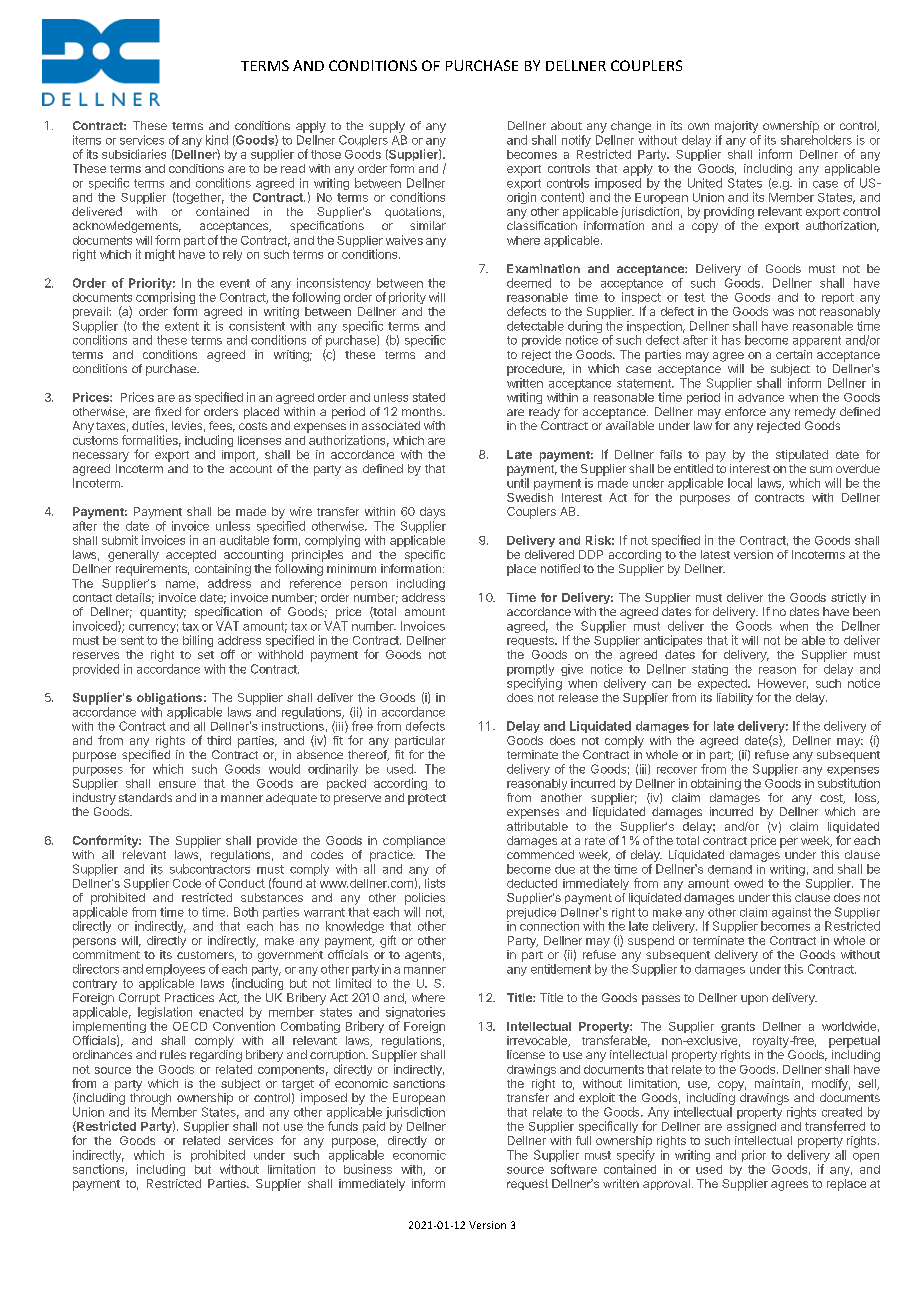  What do you see at coordinates (530, 671) in the screenshot?
I see `promptly` at bounding box center [530, 671].
